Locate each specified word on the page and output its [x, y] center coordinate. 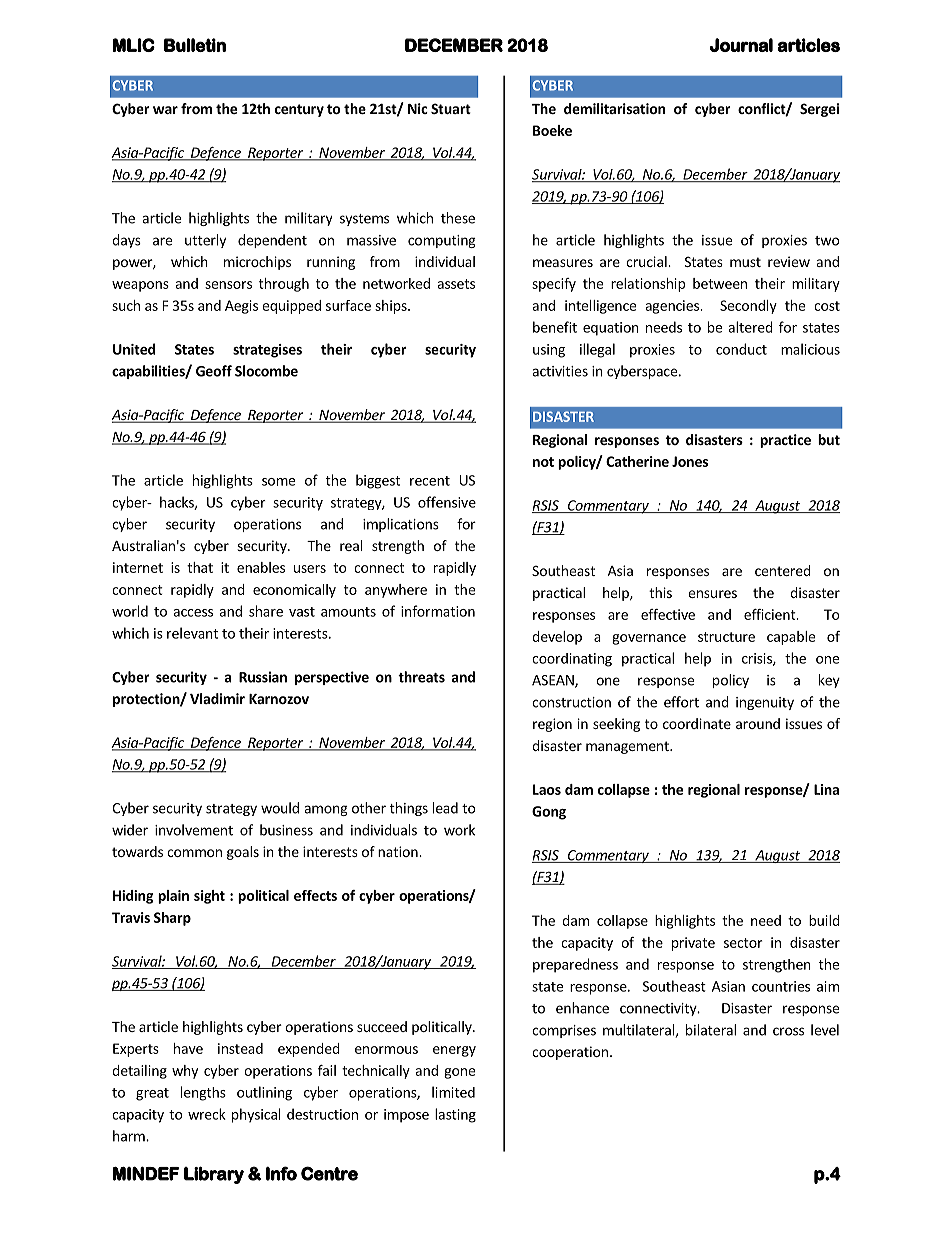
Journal [741, 45]
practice [785, 441]
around [758, 723]
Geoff [214, 371]
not [543, 462]
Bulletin [195, 45]
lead [445, 808]
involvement [194, 830]
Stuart [451, 108]
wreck [207, 1114]
